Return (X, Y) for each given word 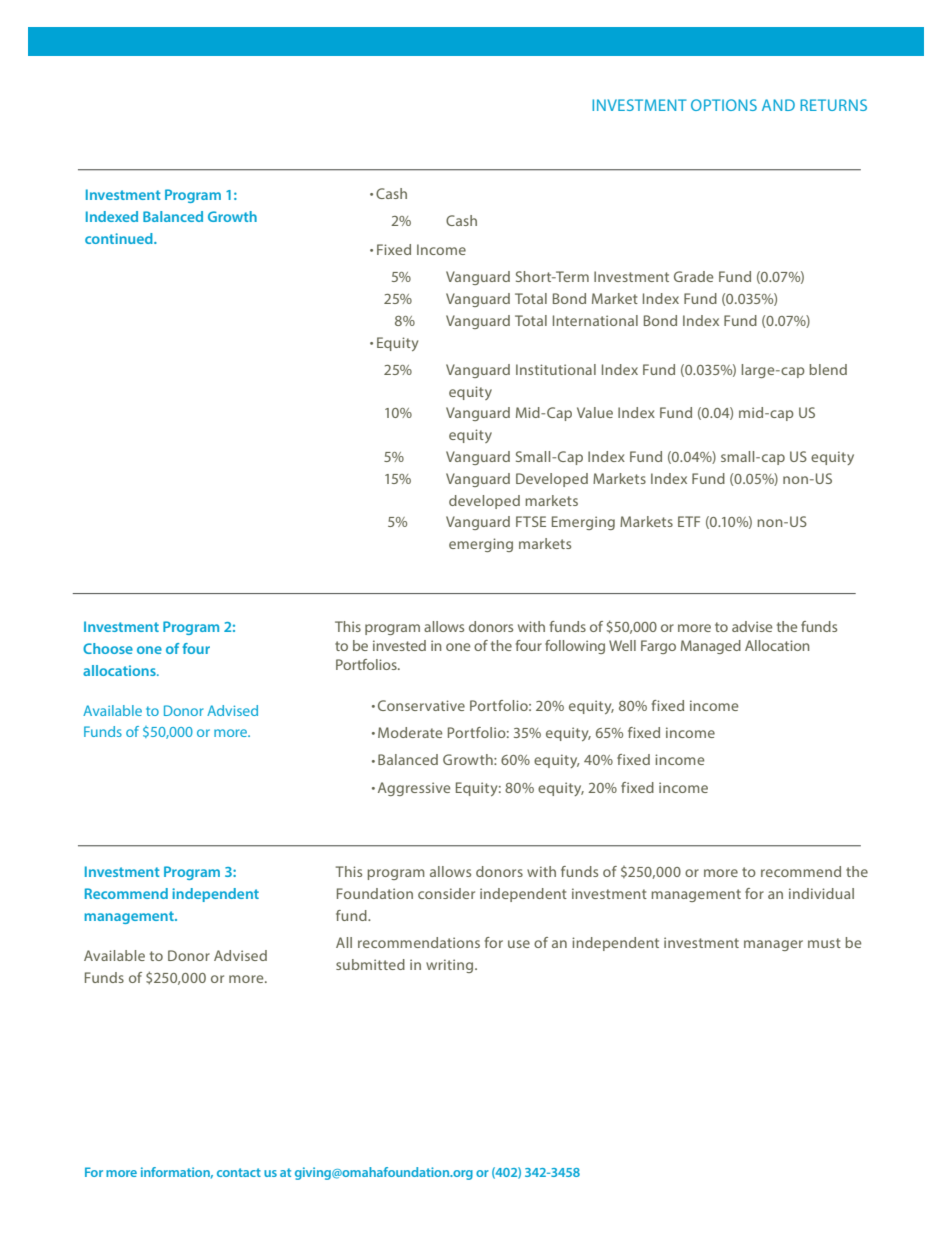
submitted (370, 964)
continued (120, 238)
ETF (689, 521)
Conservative (421, 705)
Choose (108, 648)
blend (828, 369)
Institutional (556, 369)
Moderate (410, 732)
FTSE (531, 521)
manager (773, 945)
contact (239, 1172)
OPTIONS (724, 105)
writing (451, 966)
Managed (711, 647)
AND (778, 105)
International (595, 320)
